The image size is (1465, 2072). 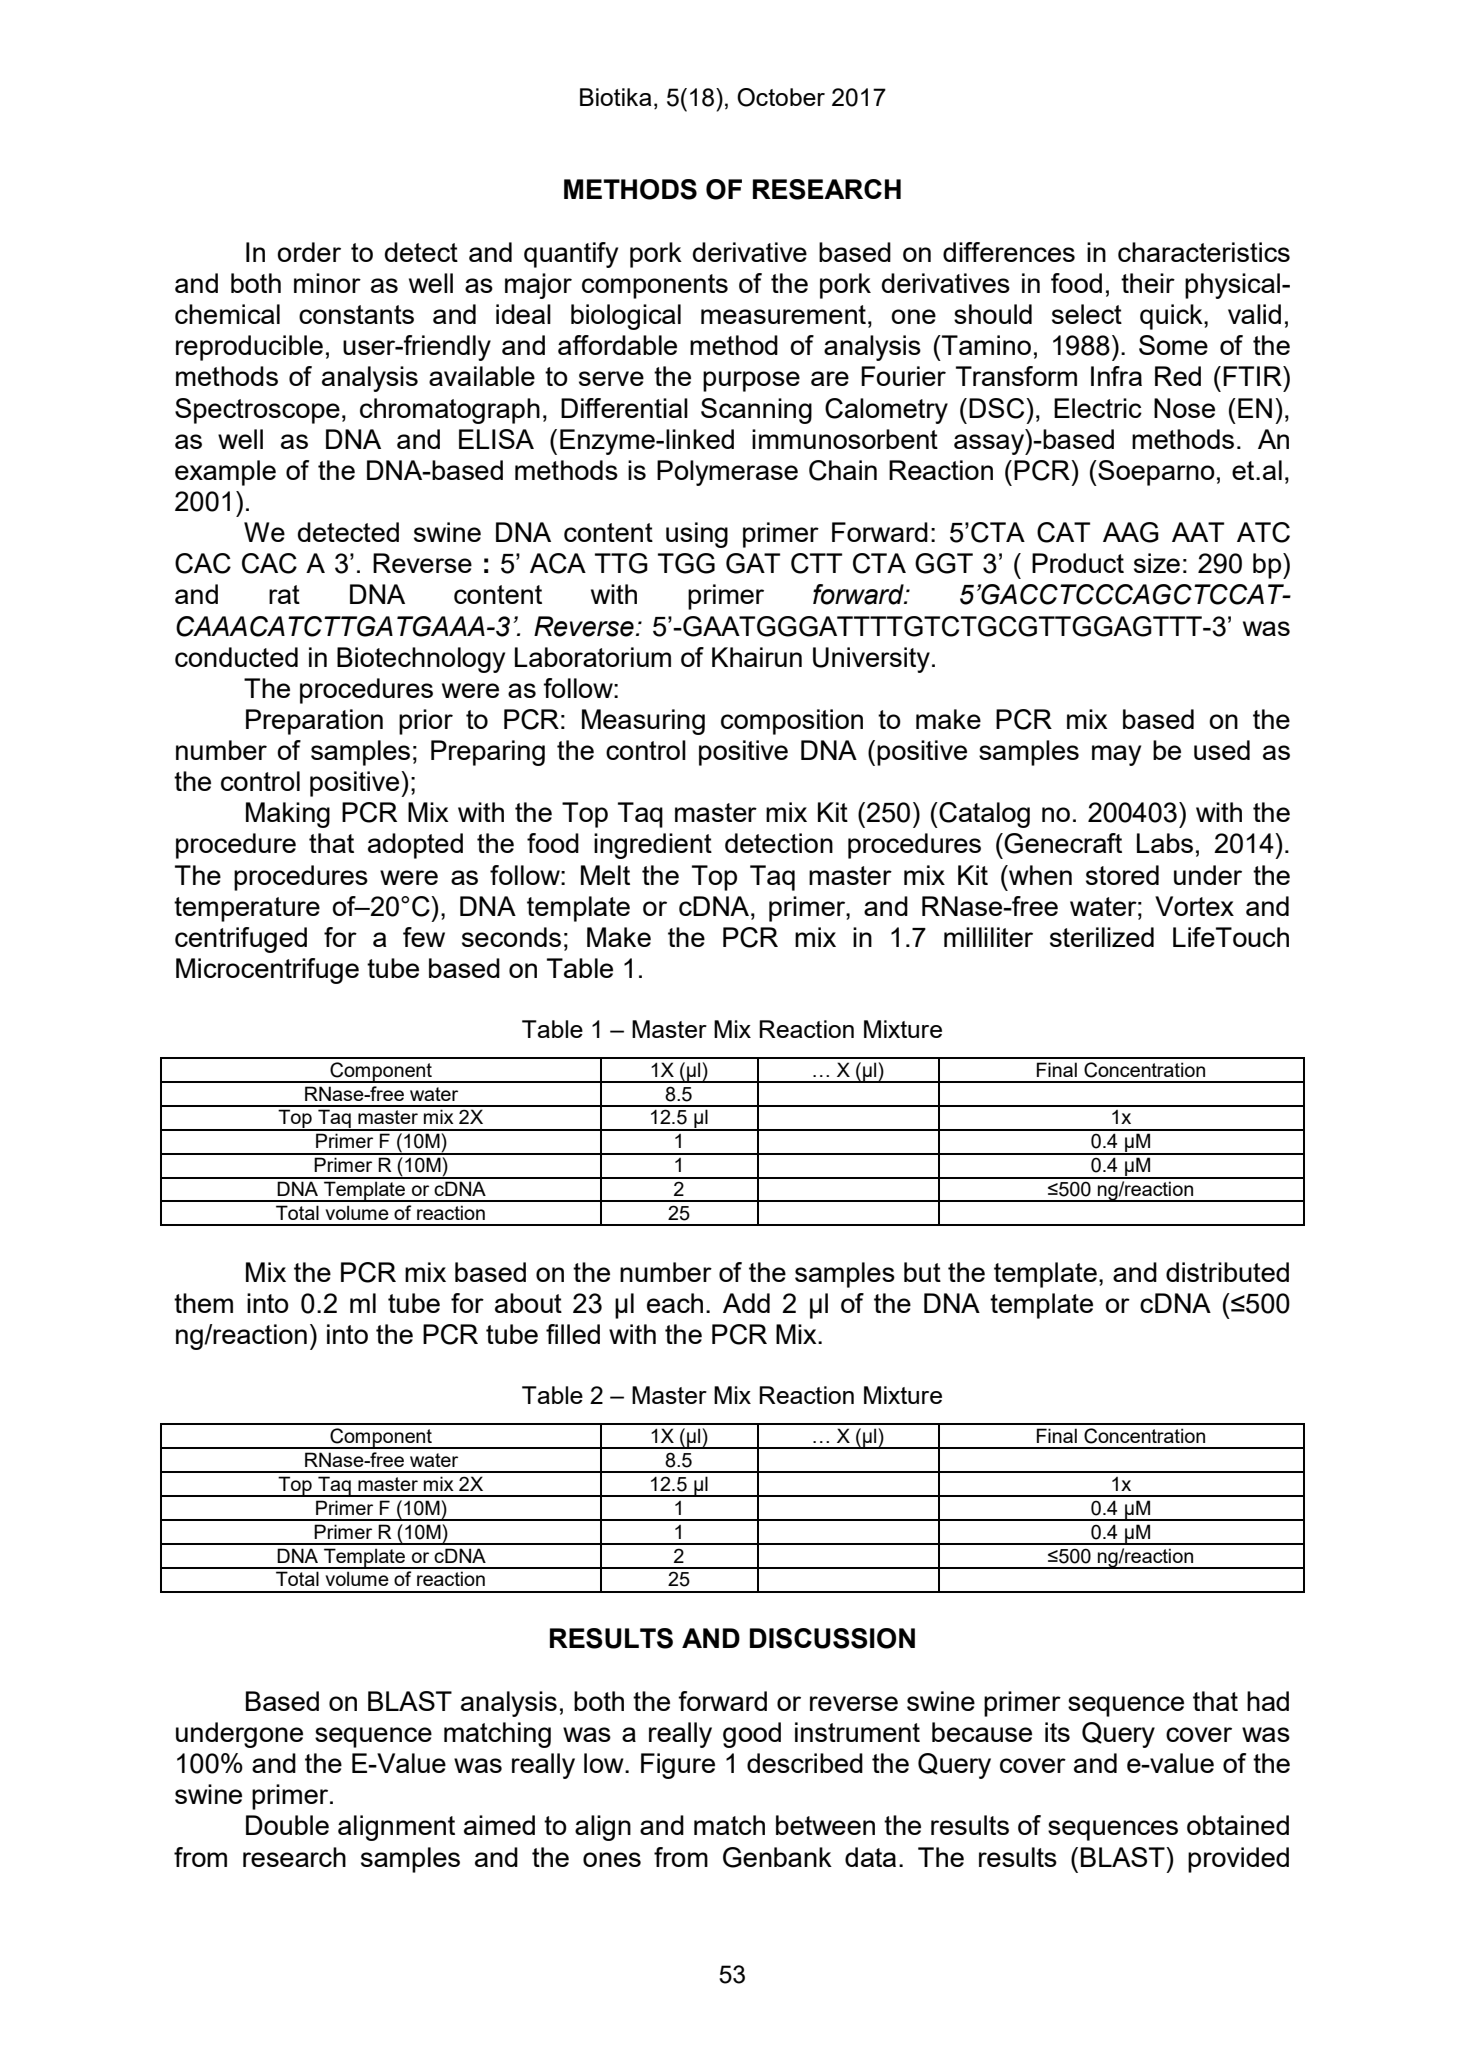 What do you see at coordinates (1102, 937) in the screenshot?
I see `sterilized` at bounding box center [1102, 937].
